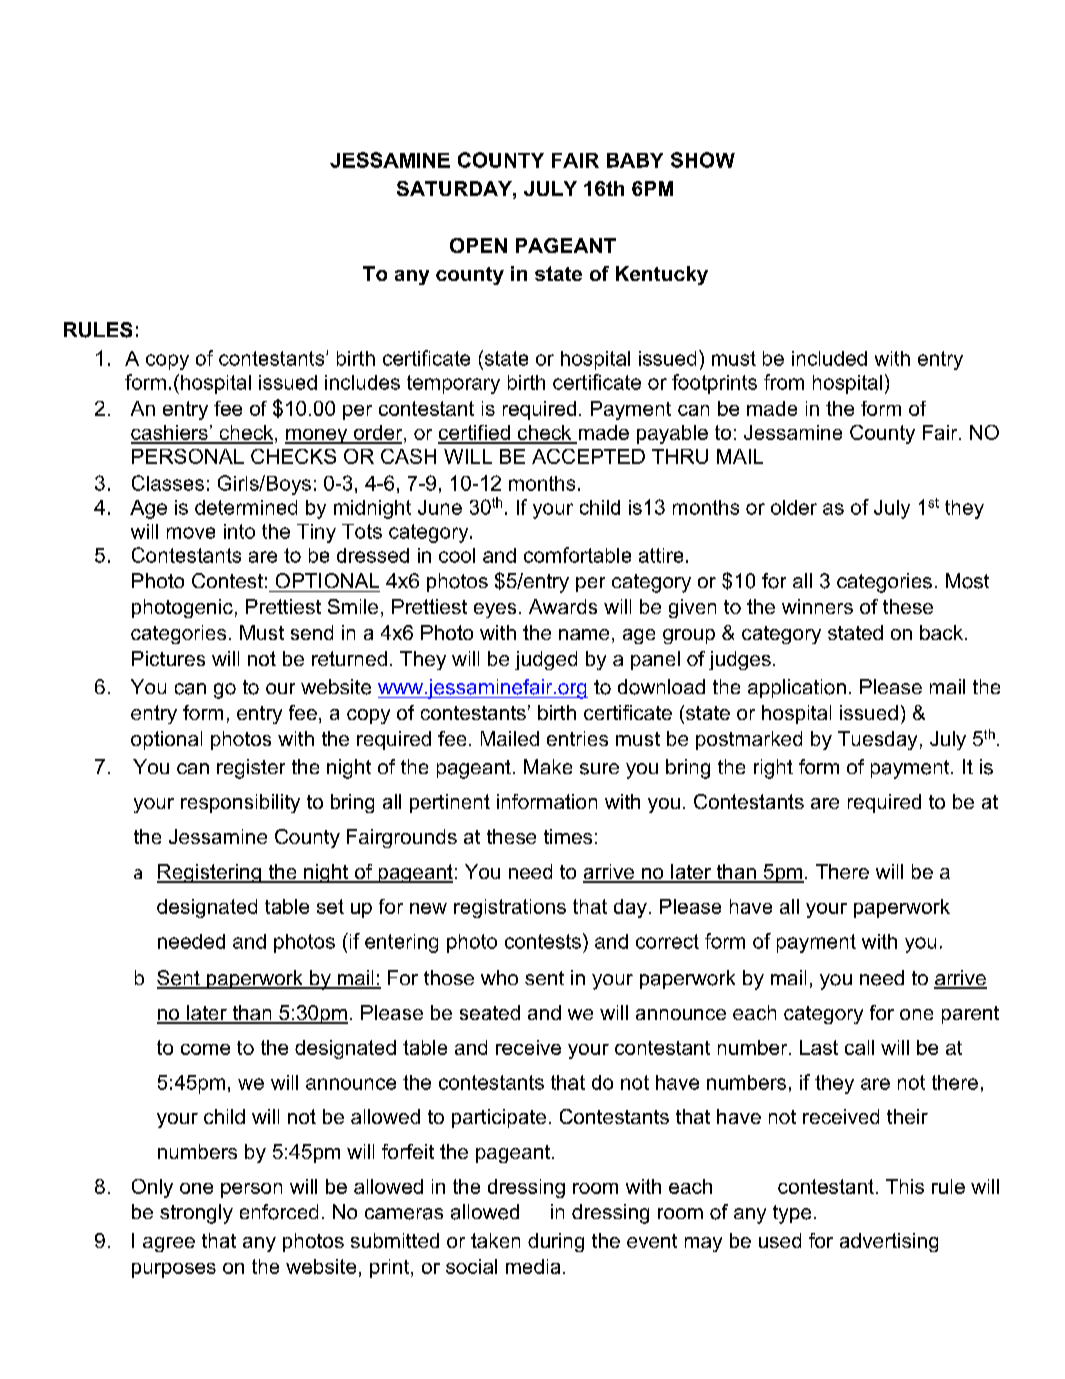 This image has width=1065, height=1379. I want to click on advertising, so click(889, 1242).
